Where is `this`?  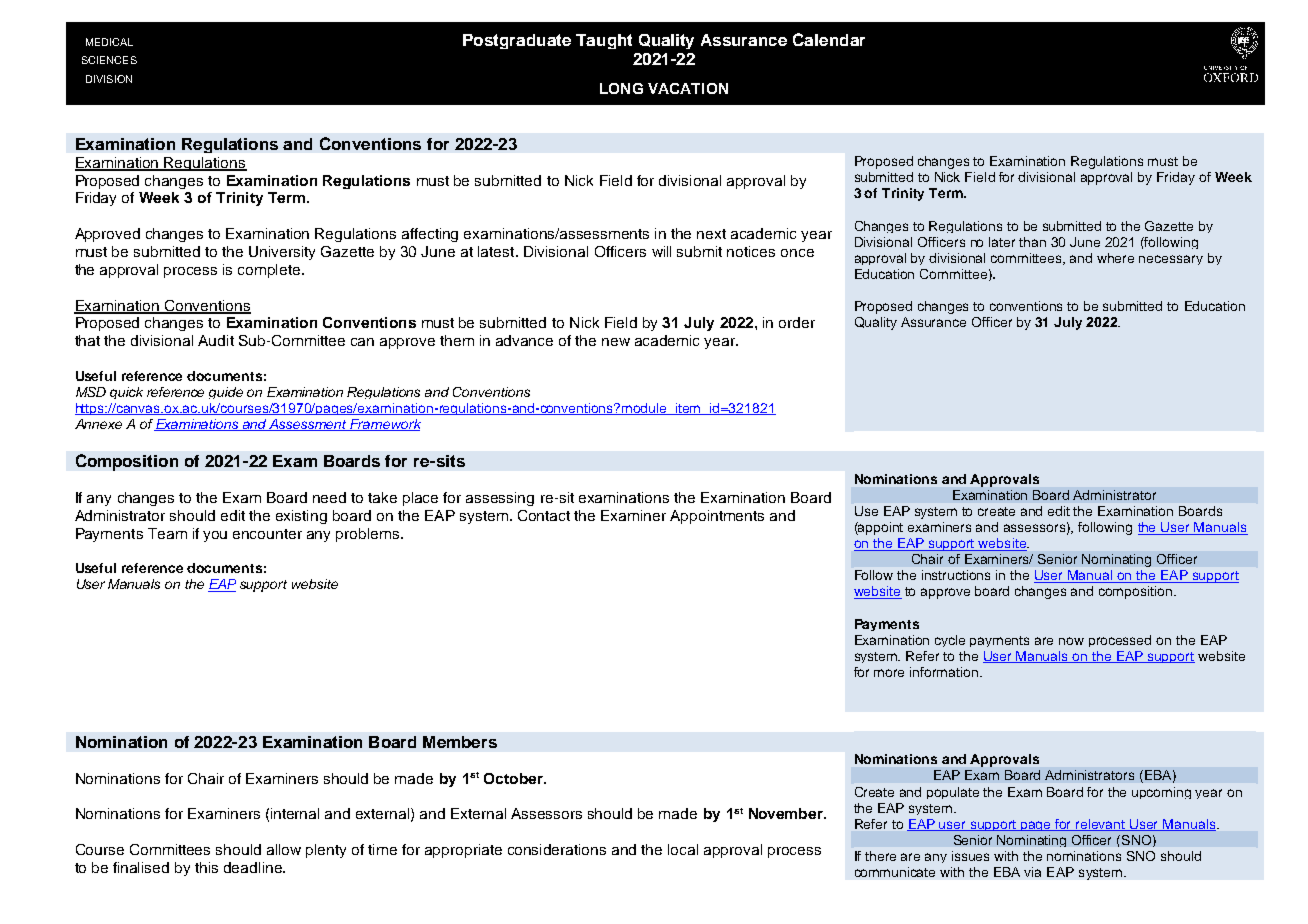
this is located at coordinates (206, 867).
